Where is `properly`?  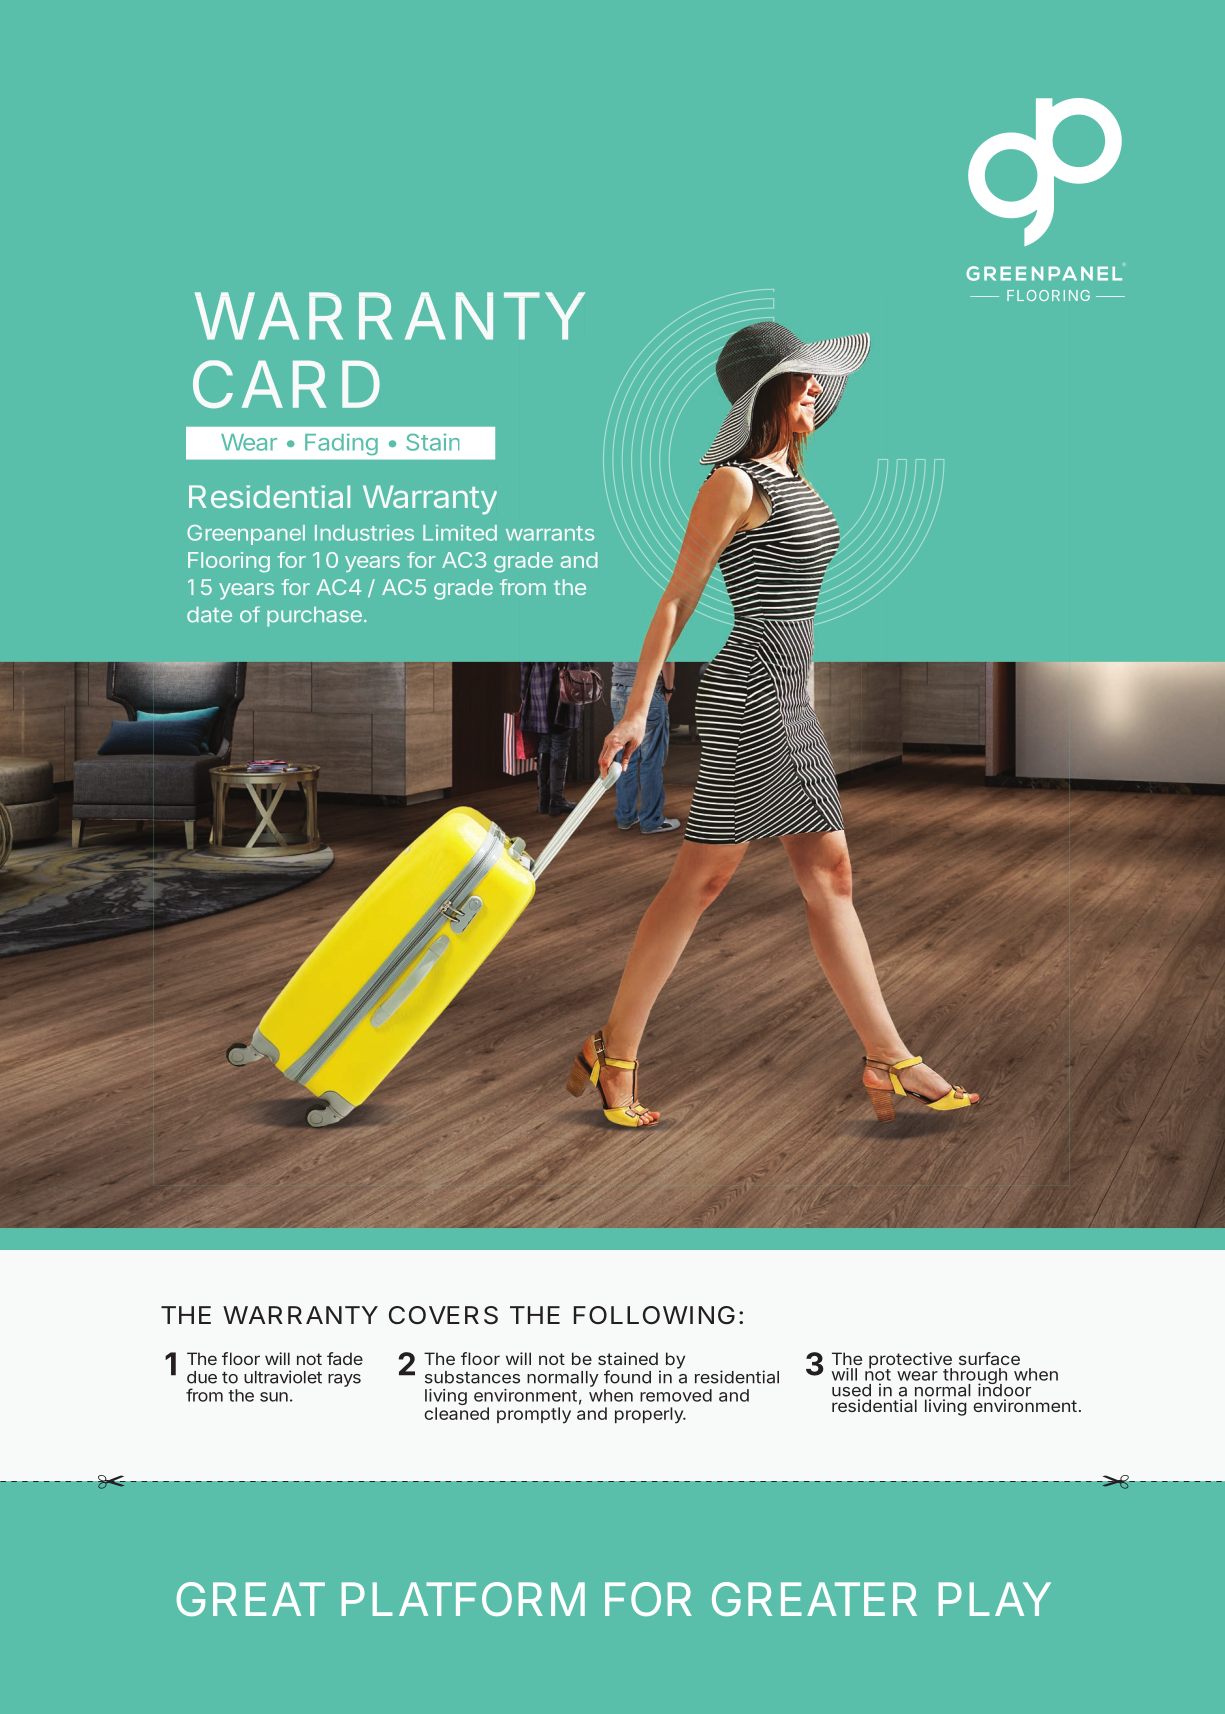
properly is located at coordinates (650, 1415).
